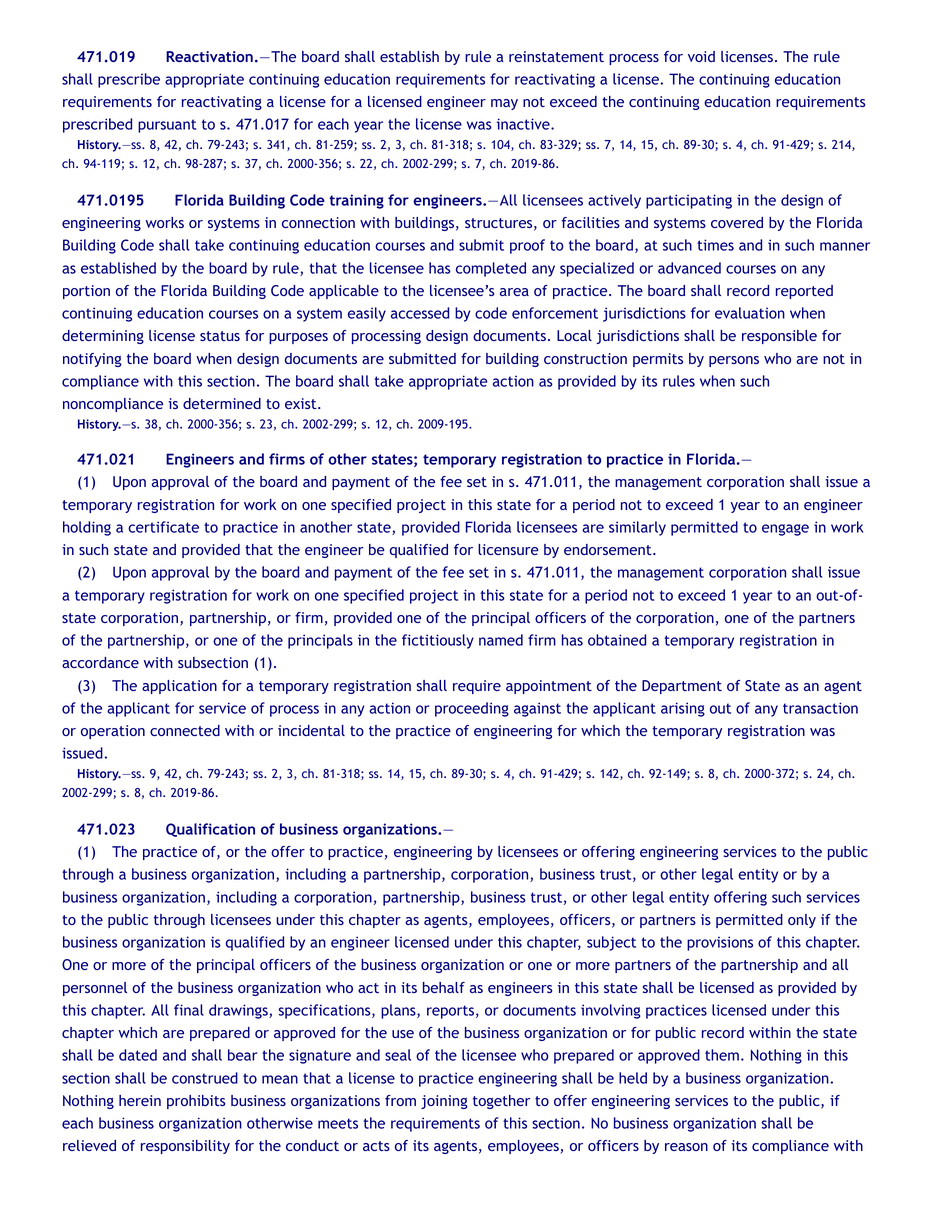 This screenshot has height=1232, width=952. What do you see at coordinates (444, 1102) in the screenshot?
I see `joining` at bounding box center [444, 1102].
